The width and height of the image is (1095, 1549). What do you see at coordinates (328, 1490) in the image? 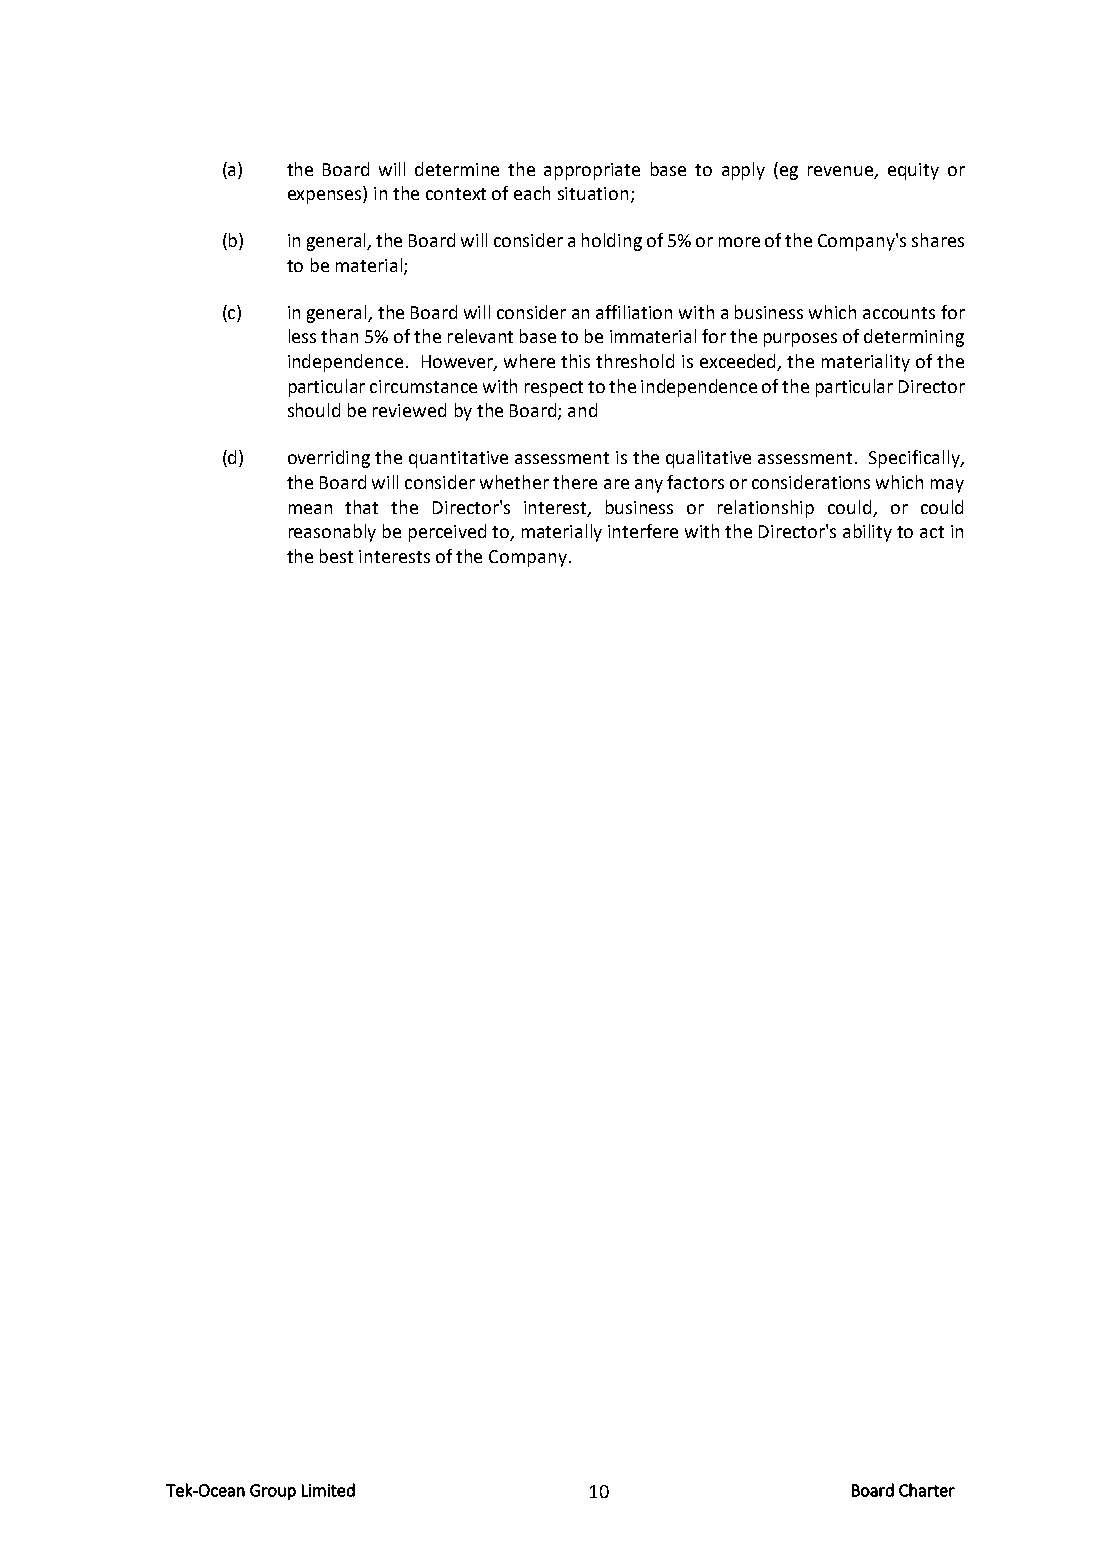
I see `Limited` at bounding box center [328, 1490].
